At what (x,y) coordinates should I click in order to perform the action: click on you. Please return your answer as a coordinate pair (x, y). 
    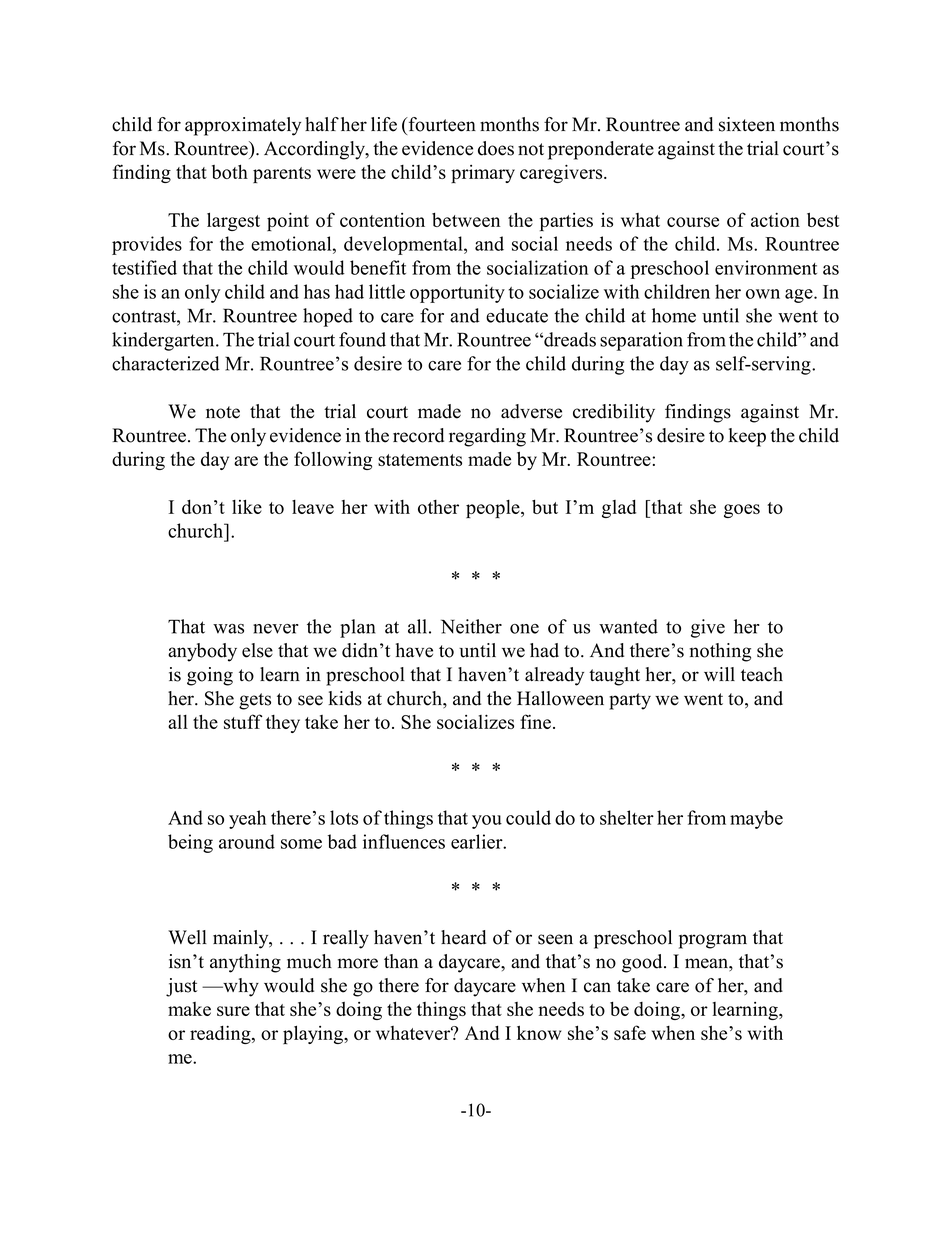
    Looking at the image, I should click on (487, 822).
